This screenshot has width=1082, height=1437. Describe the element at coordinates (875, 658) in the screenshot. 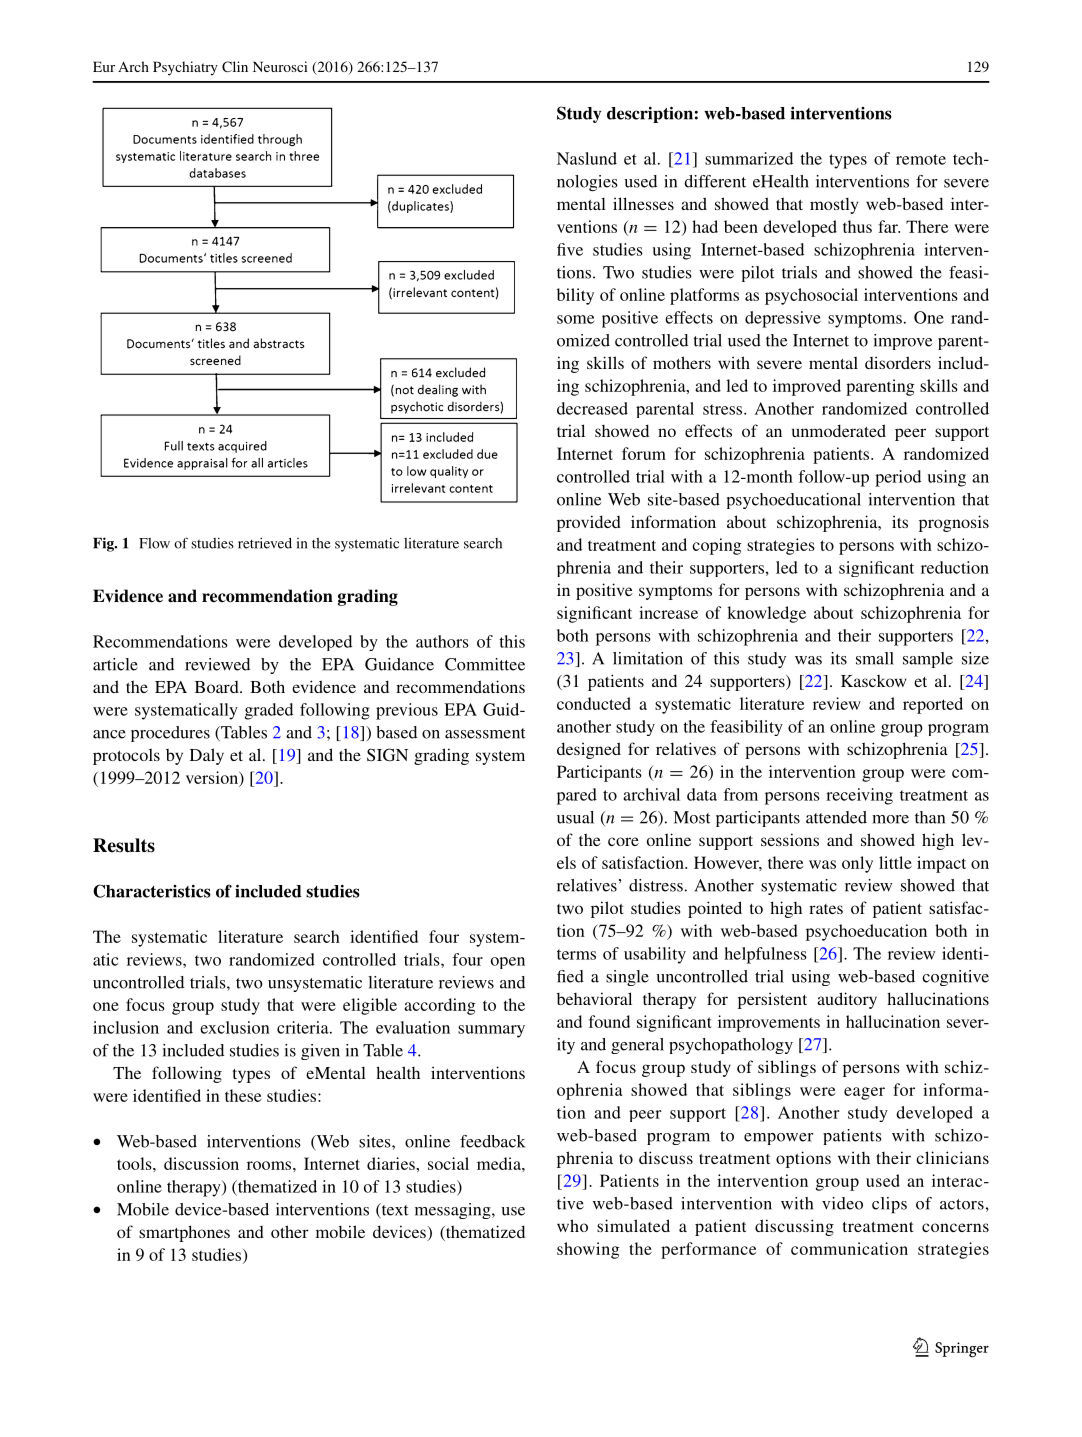

I see `small` at that location.
